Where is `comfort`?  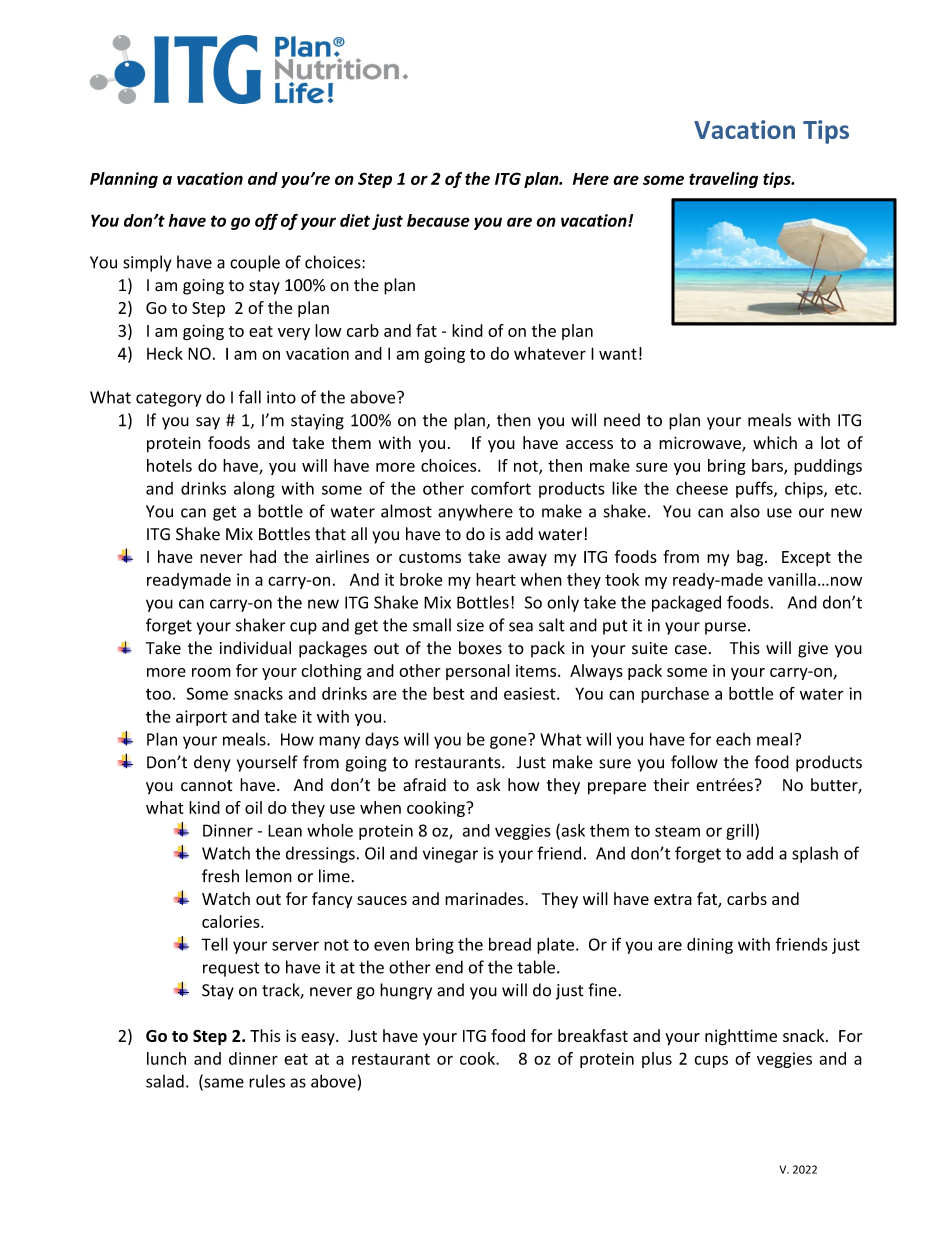 comfort is located at coordinates (501, 488).
